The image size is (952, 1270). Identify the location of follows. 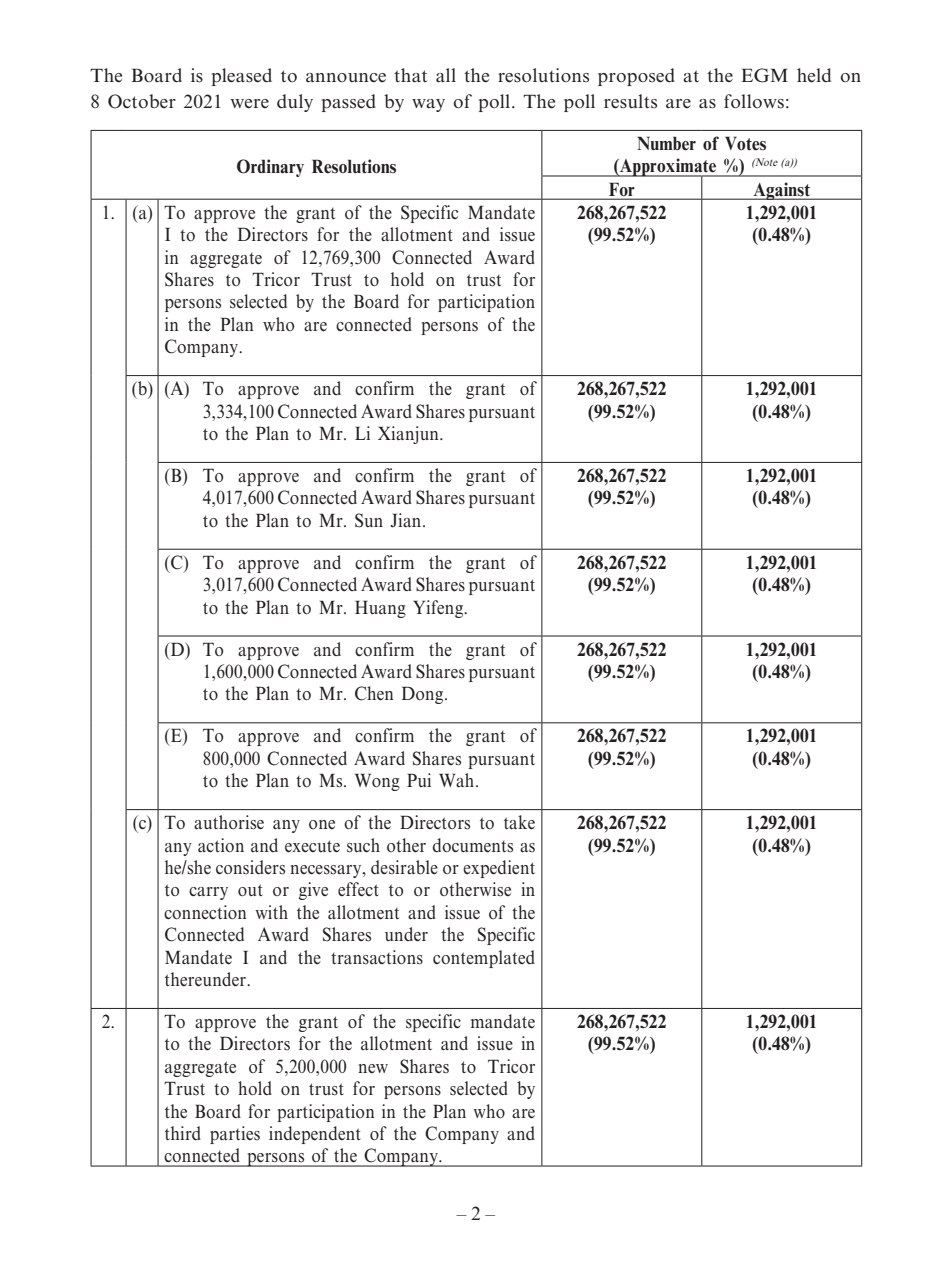
(754, 101).
